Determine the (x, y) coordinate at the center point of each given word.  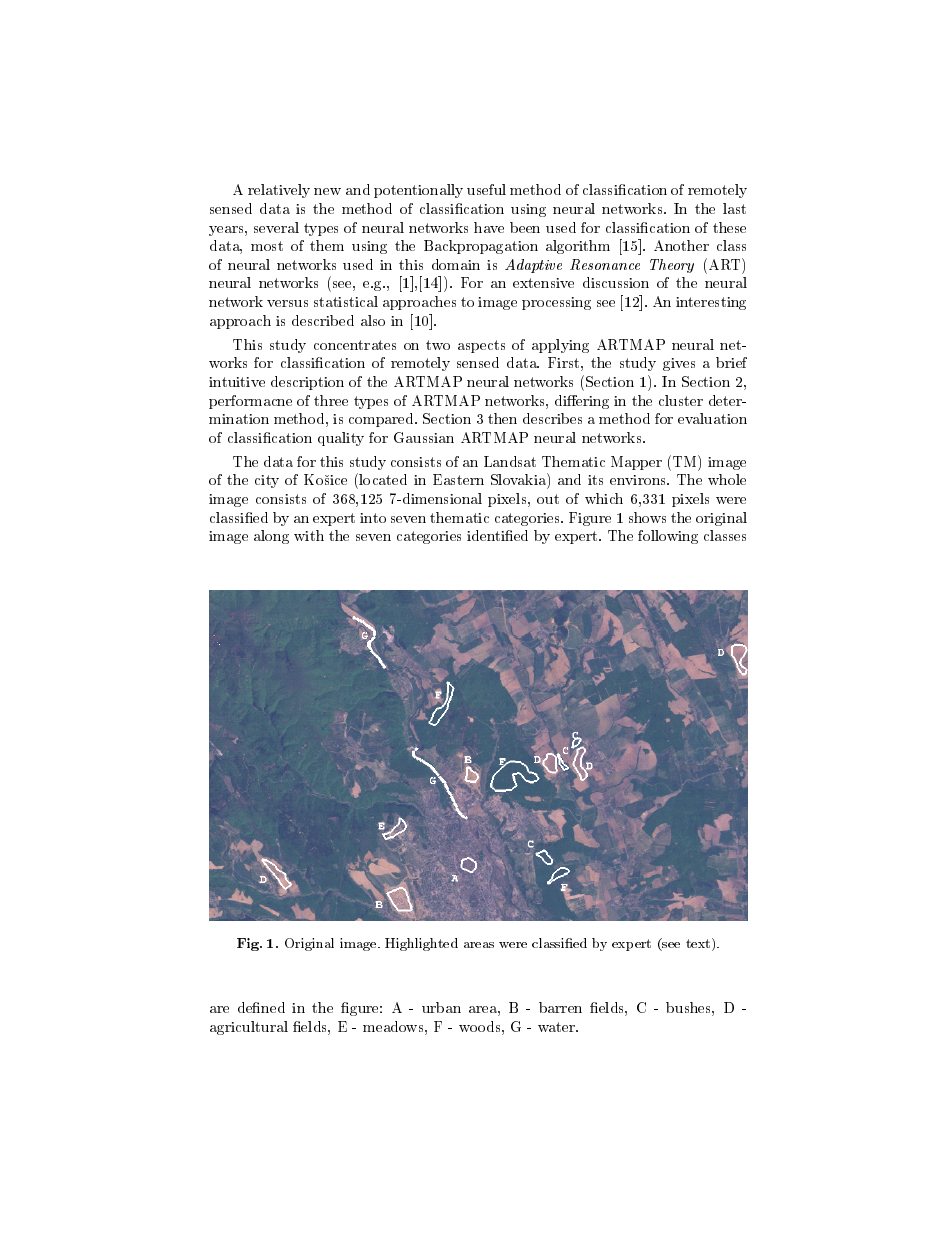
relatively (279, 191)
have (489, 227)
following (668, 537)
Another (681, 245)
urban (441, 1007)
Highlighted (421, 944)
